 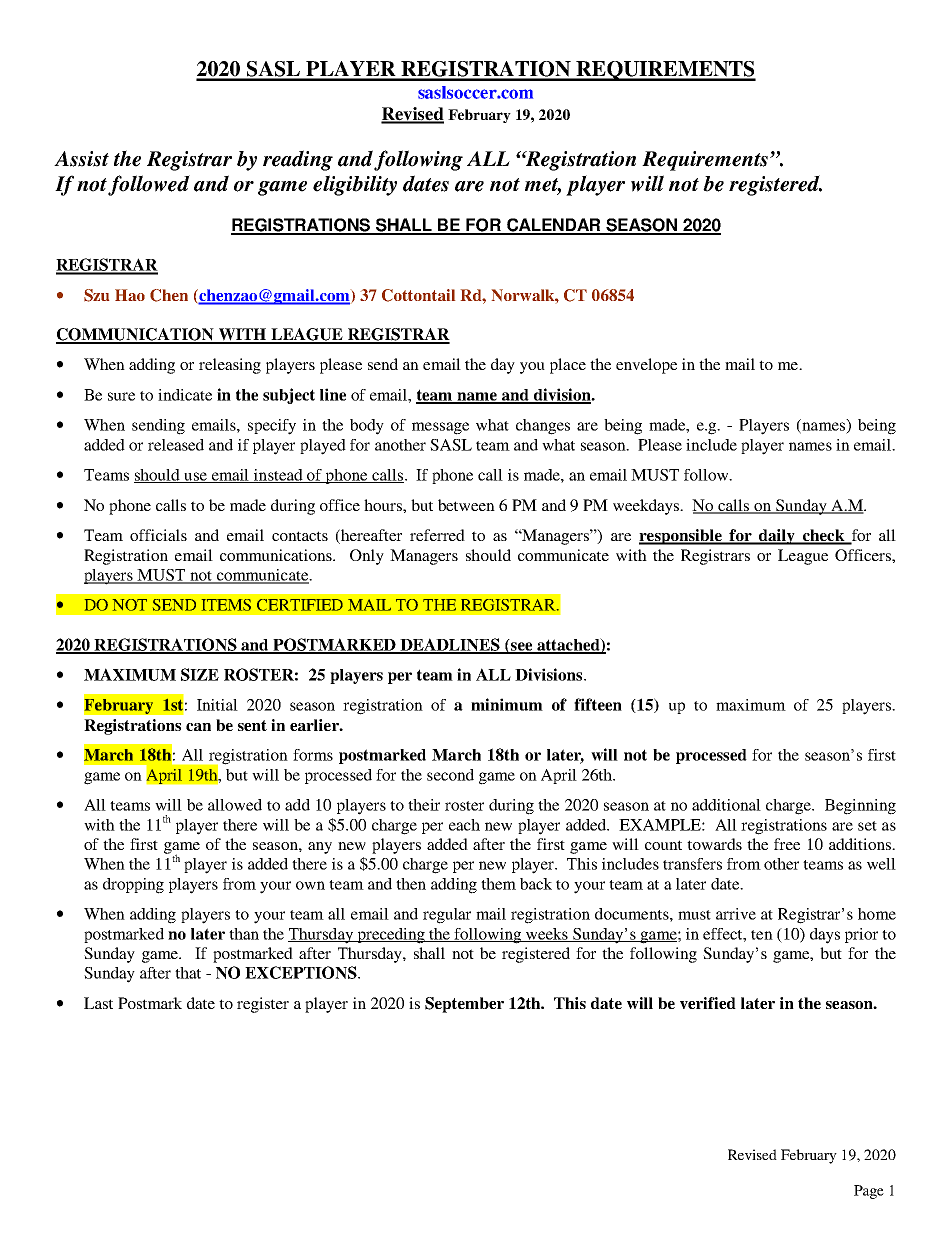 What do you see at coordinates (568, 366) in the screenshot?
I see `place` at bounding box center [568, 366].
